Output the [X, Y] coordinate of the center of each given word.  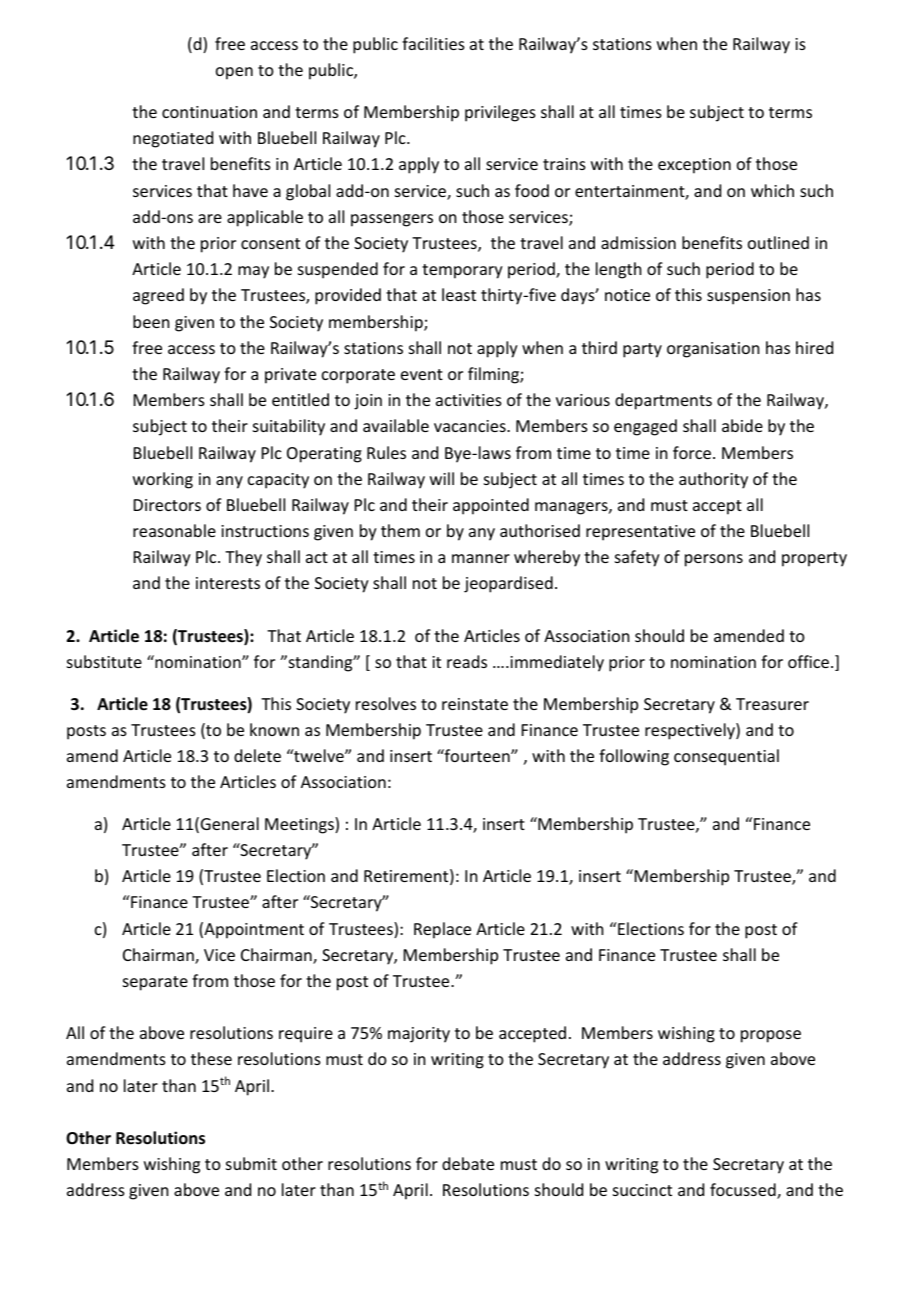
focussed [744, 1191]
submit [251, 1163]
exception [694, 166]
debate [468, 1163]
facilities [433, 43]
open [234, 73]
